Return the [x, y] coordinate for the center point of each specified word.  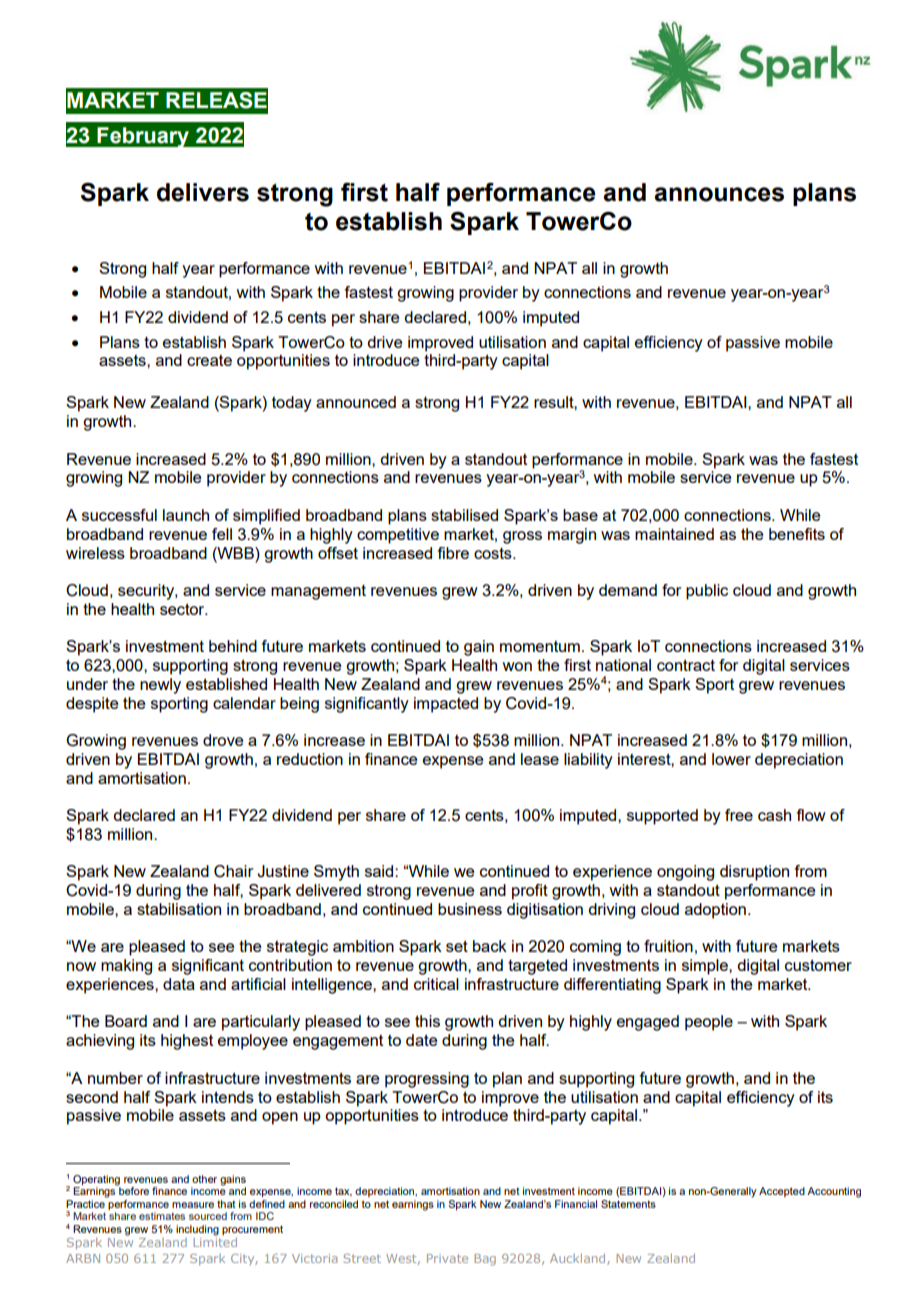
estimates [162, 1216]
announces [719, 194]
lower [731, 759]
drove [223, 740]
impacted [446, 705]
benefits [797, 534]
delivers [203, 192]
